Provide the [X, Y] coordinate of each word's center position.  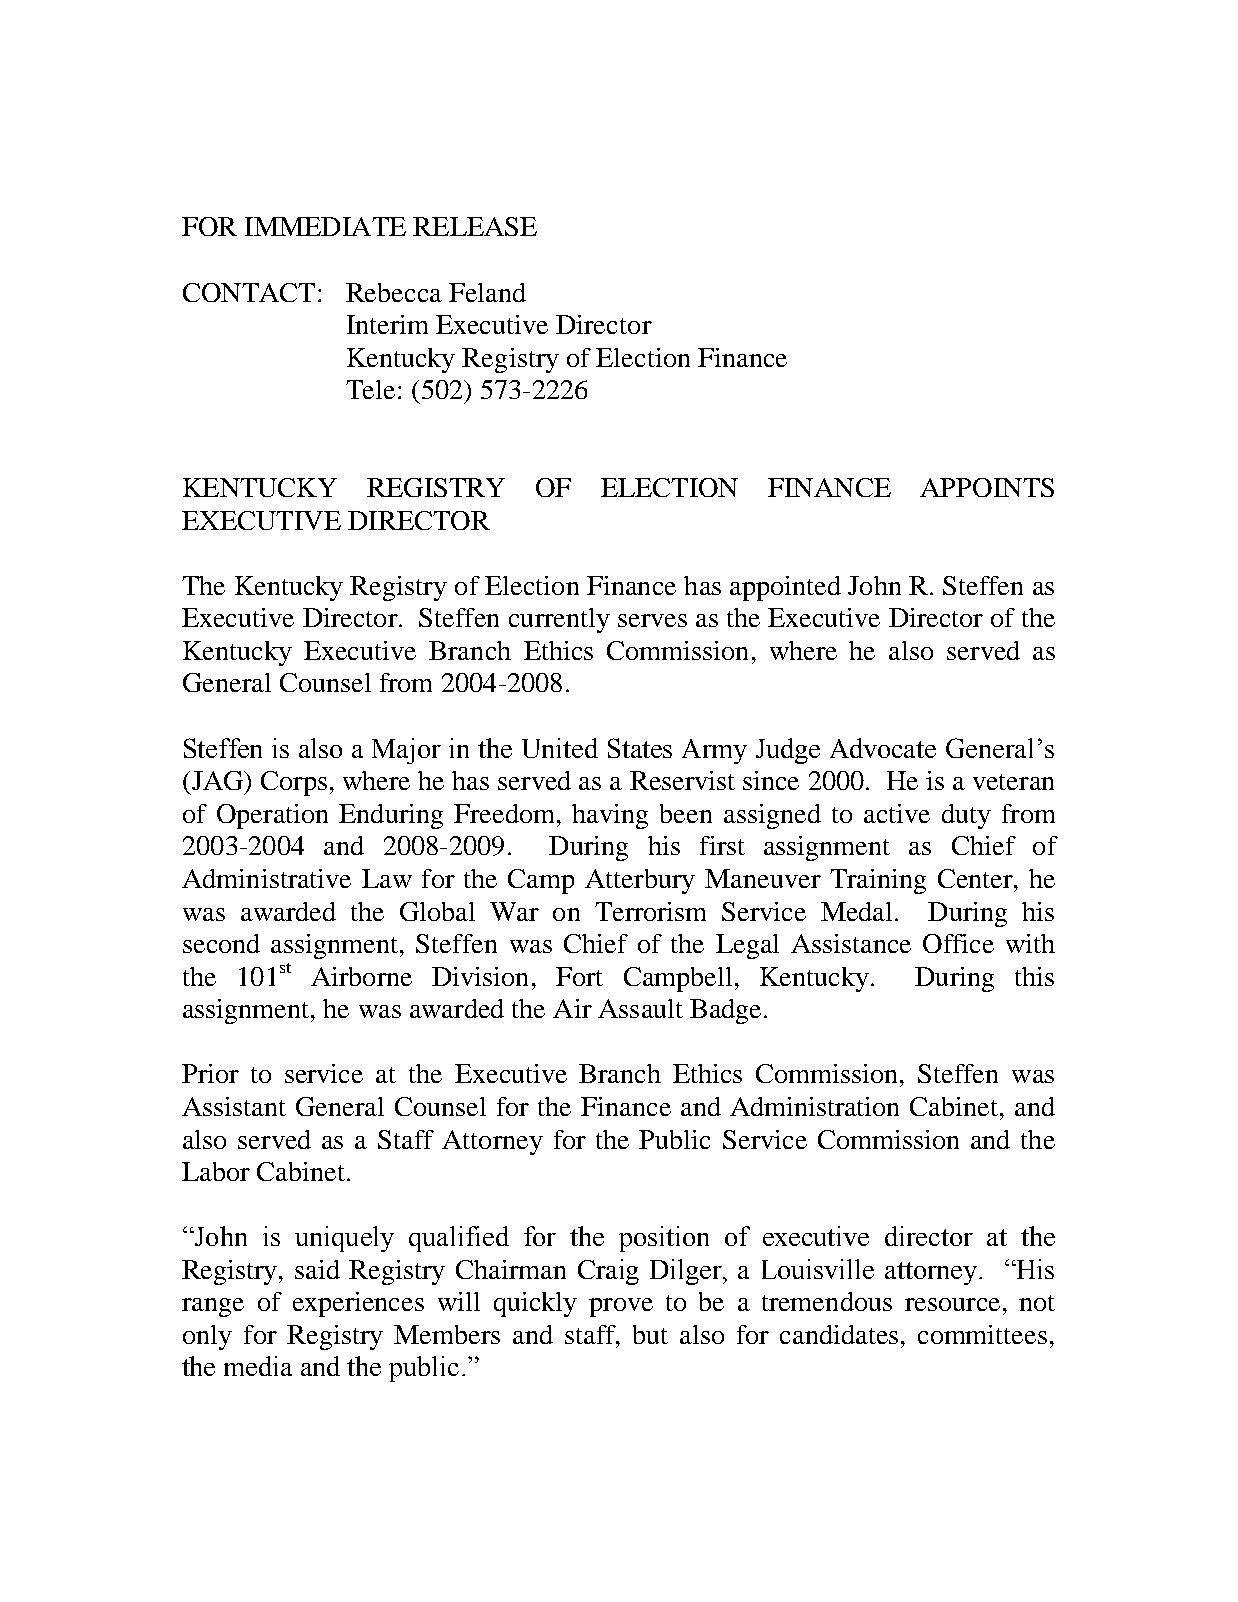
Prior [210, 1073]
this [1034, 976]
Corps [294, 783]
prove [621, 1307]
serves [652, 620]
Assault [640, 1008]
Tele [370, 389]
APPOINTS [987, 487]
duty [966, 816]
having [610, 816]
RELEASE [475, 226]
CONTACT [249, 292]
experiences [358, 1304]
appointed [785, 588]
